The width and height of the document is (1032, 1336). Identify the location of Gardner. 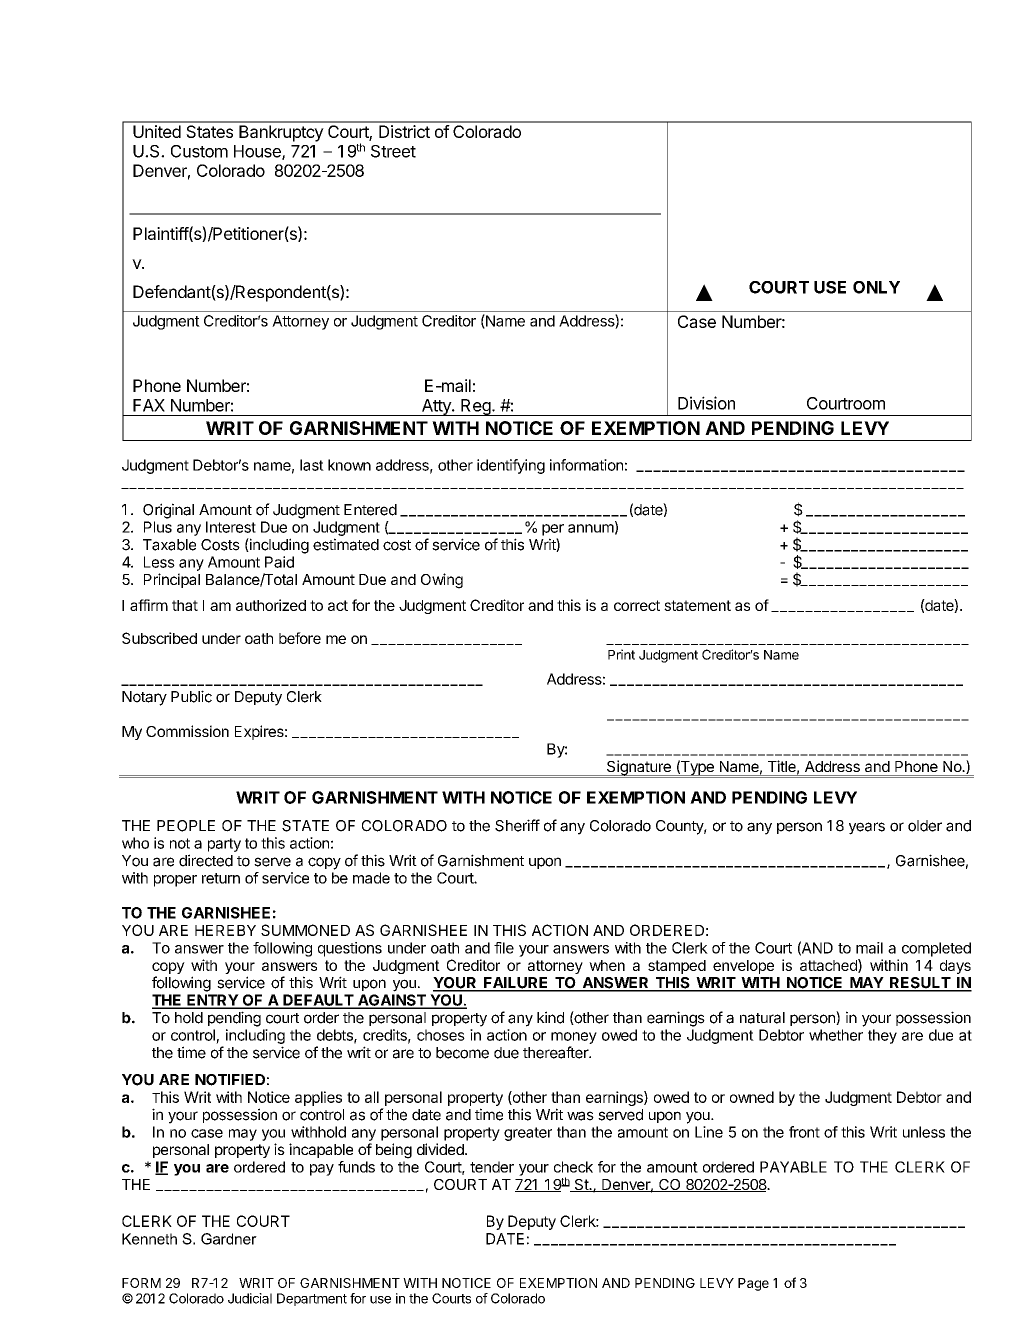
(229, 1239).
